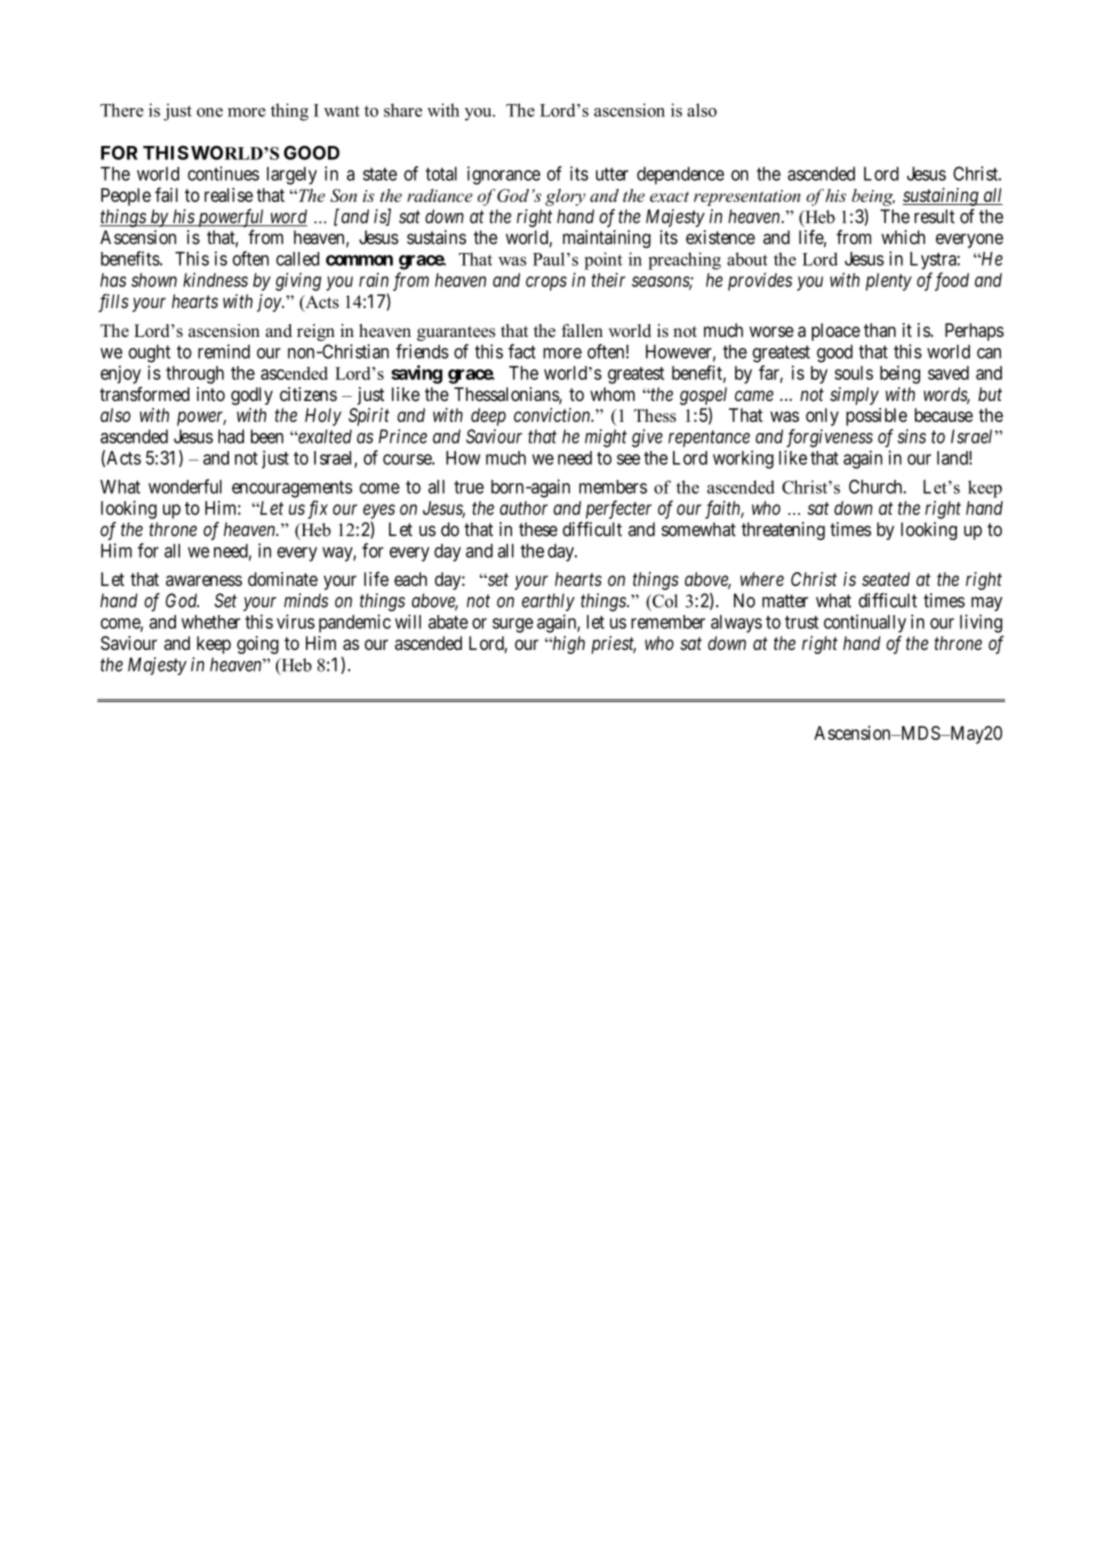 This document has width=1102, height=1559. What do you see at coordinates (122, 110) in the document?
I see `There` at bounding box center [122, 110].
